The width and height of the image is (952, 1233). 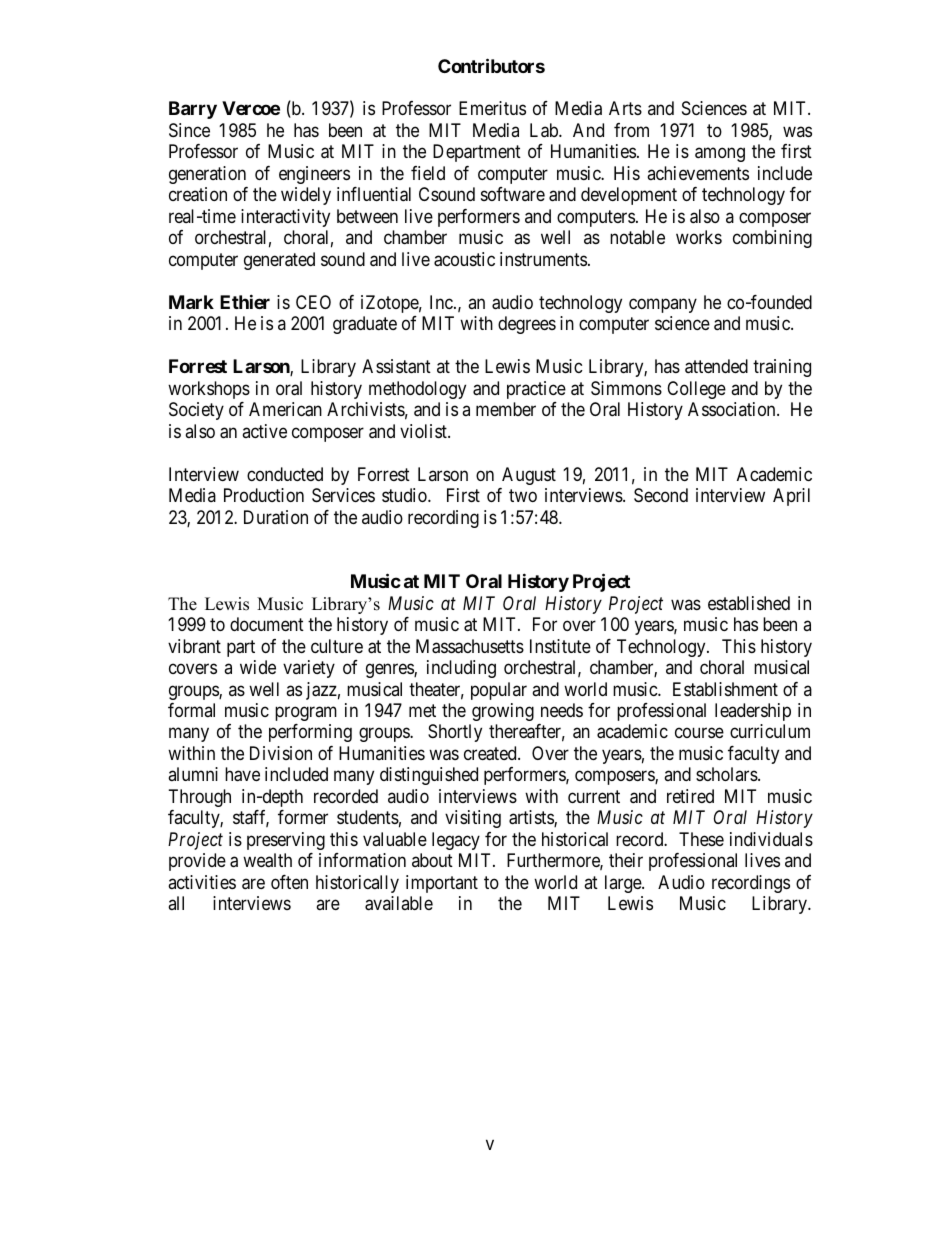 I want to click on often, so click(x=289, y=882).
